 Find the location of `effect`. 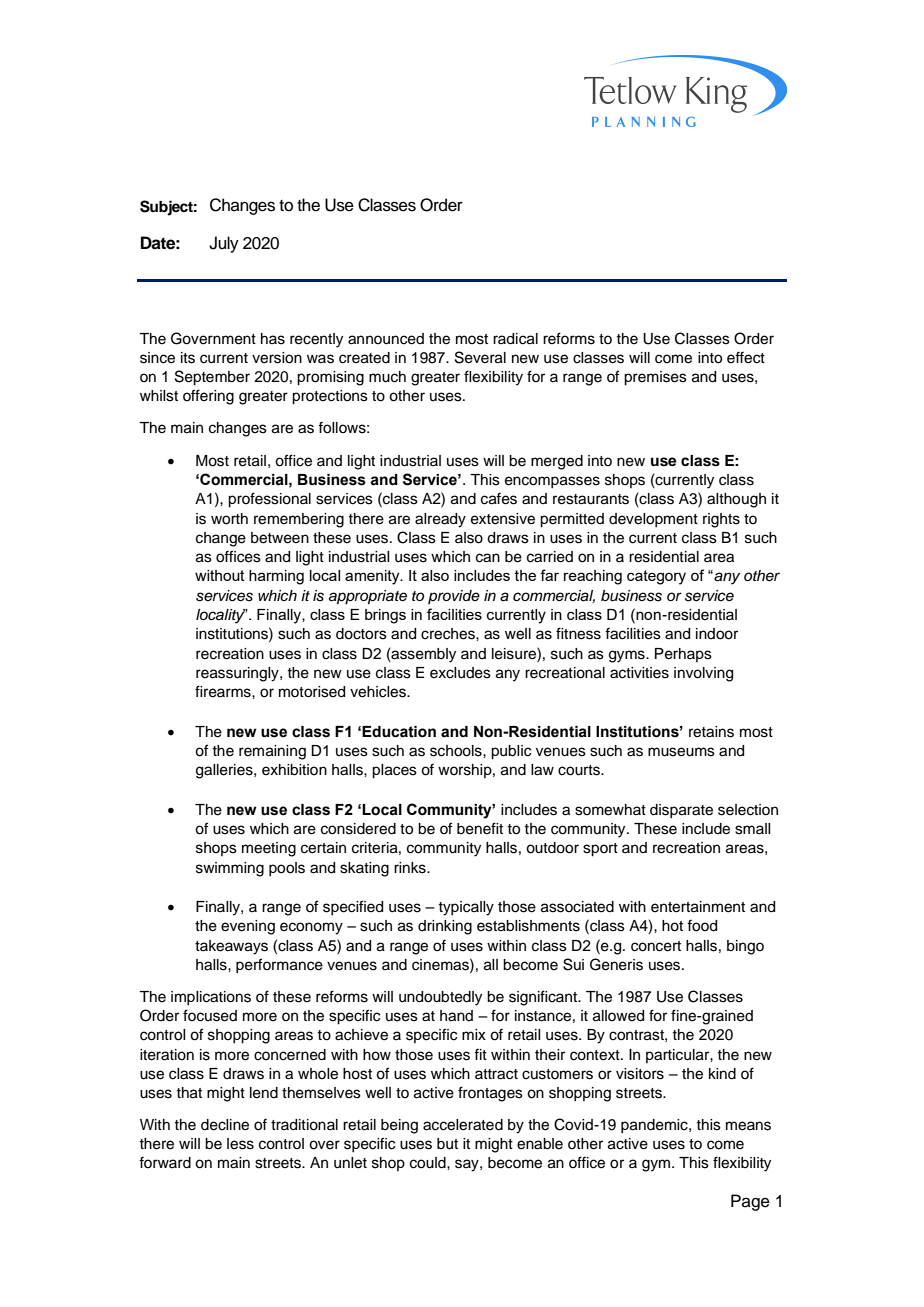

effect is located at coordinates (746, 357).
